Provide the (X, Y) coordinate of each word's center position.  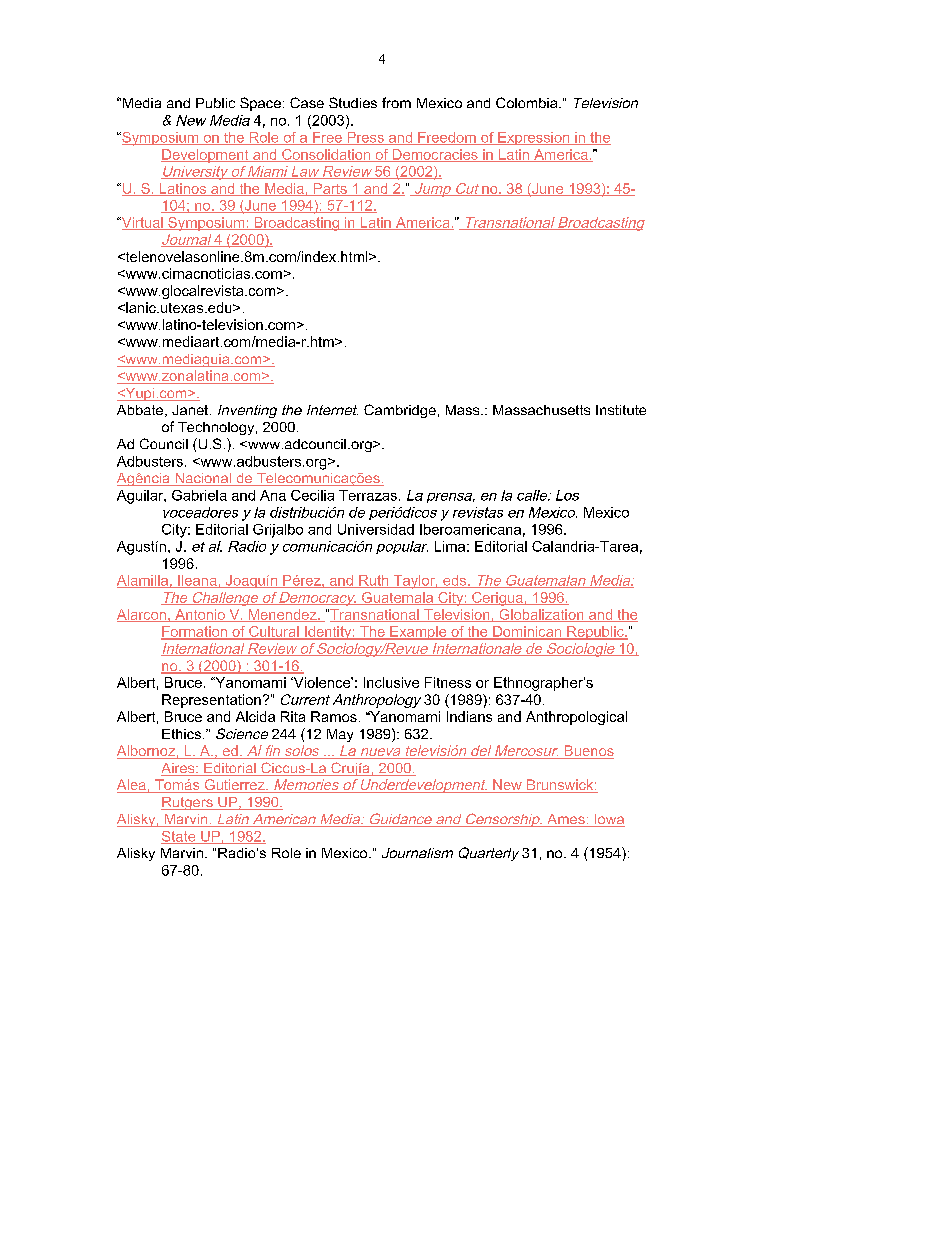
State (179, 837)
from (396, 102)
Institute (621, 410)
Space (260, 104)
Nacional (203, 479)
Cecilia (312, 495)
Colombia (528, 102)
